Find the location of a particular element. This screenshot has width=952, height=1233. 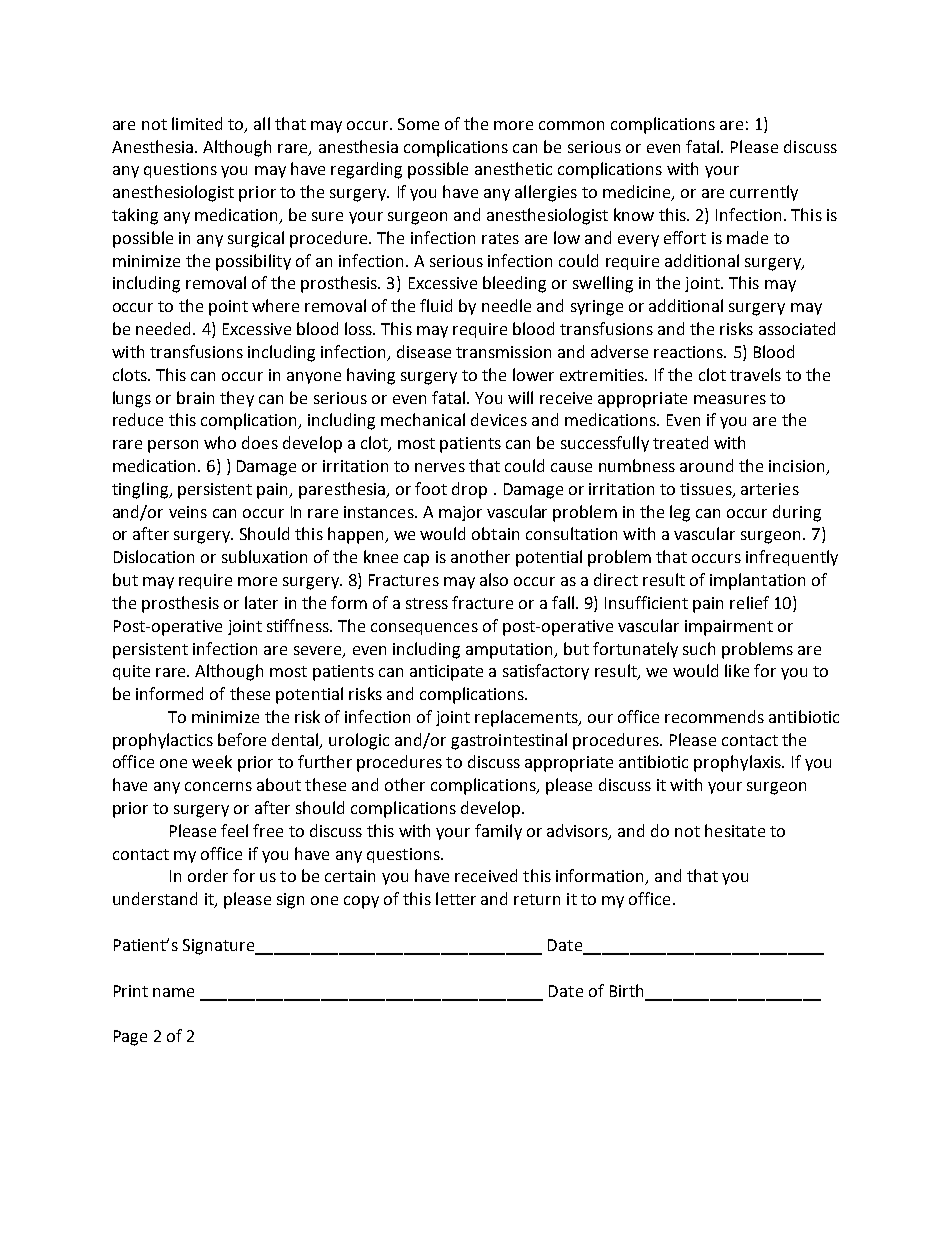

anesthetic is located at coordinates (513, 168).
